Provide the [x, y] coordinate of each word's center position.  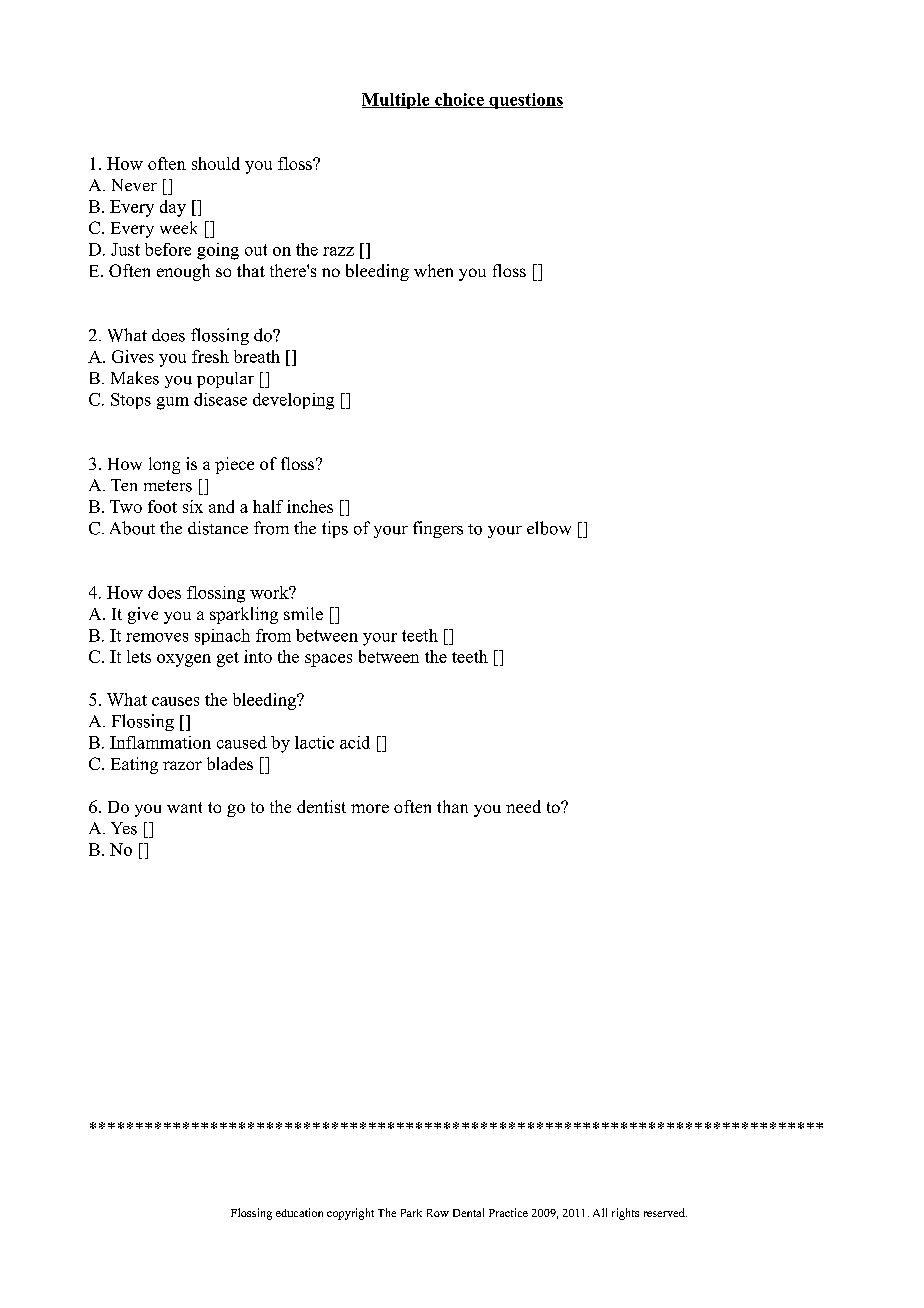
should [216, 163]
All [600, 1212]
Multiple [397, 101]
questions [525, 101]
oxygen [184, 660]
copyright [350, 1214]
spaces [328, 660]
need [523, 806]
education [299, 1212]
